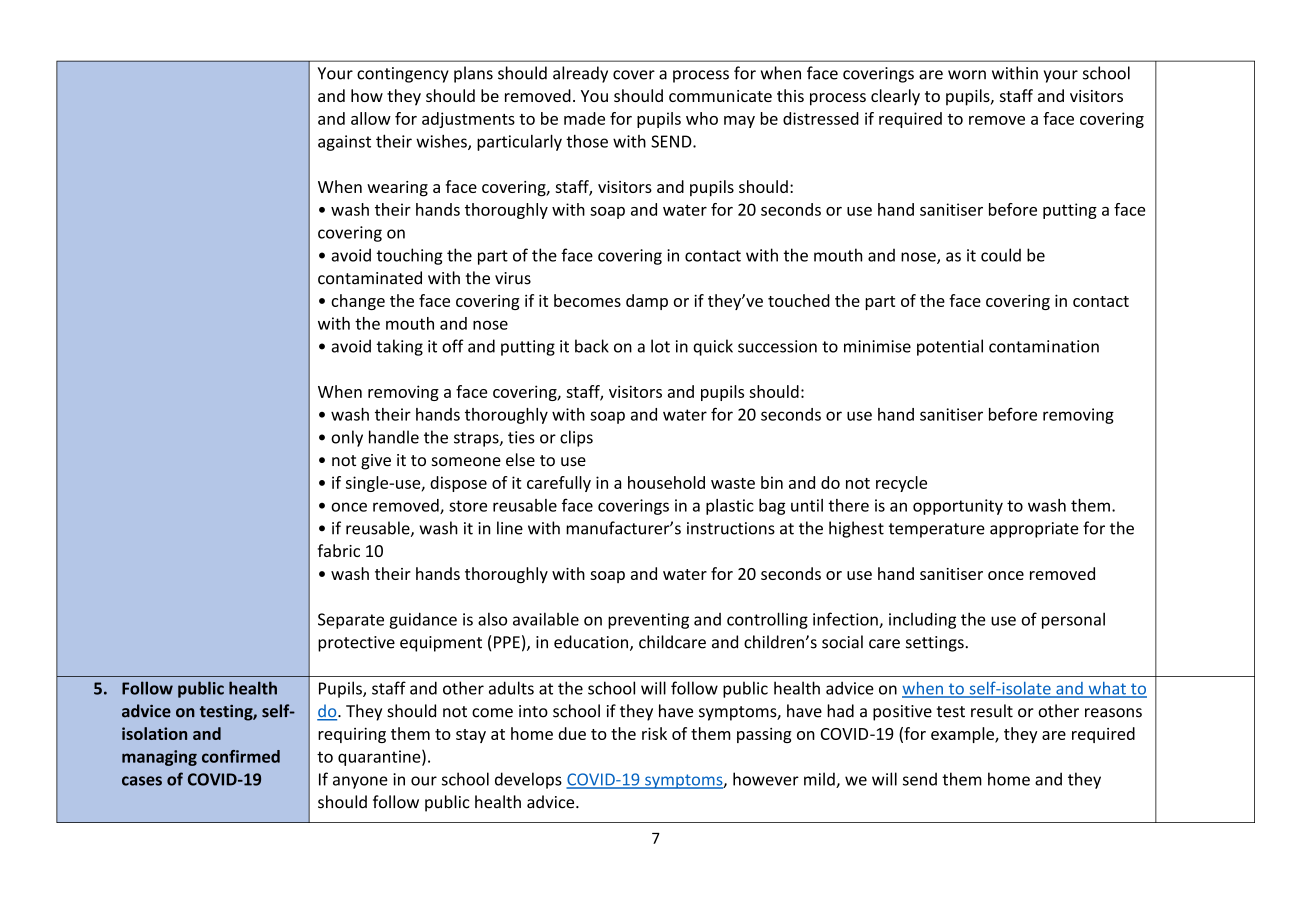 This document has height=924, width=1309. I want to click on instructions, so click(731, 528).
